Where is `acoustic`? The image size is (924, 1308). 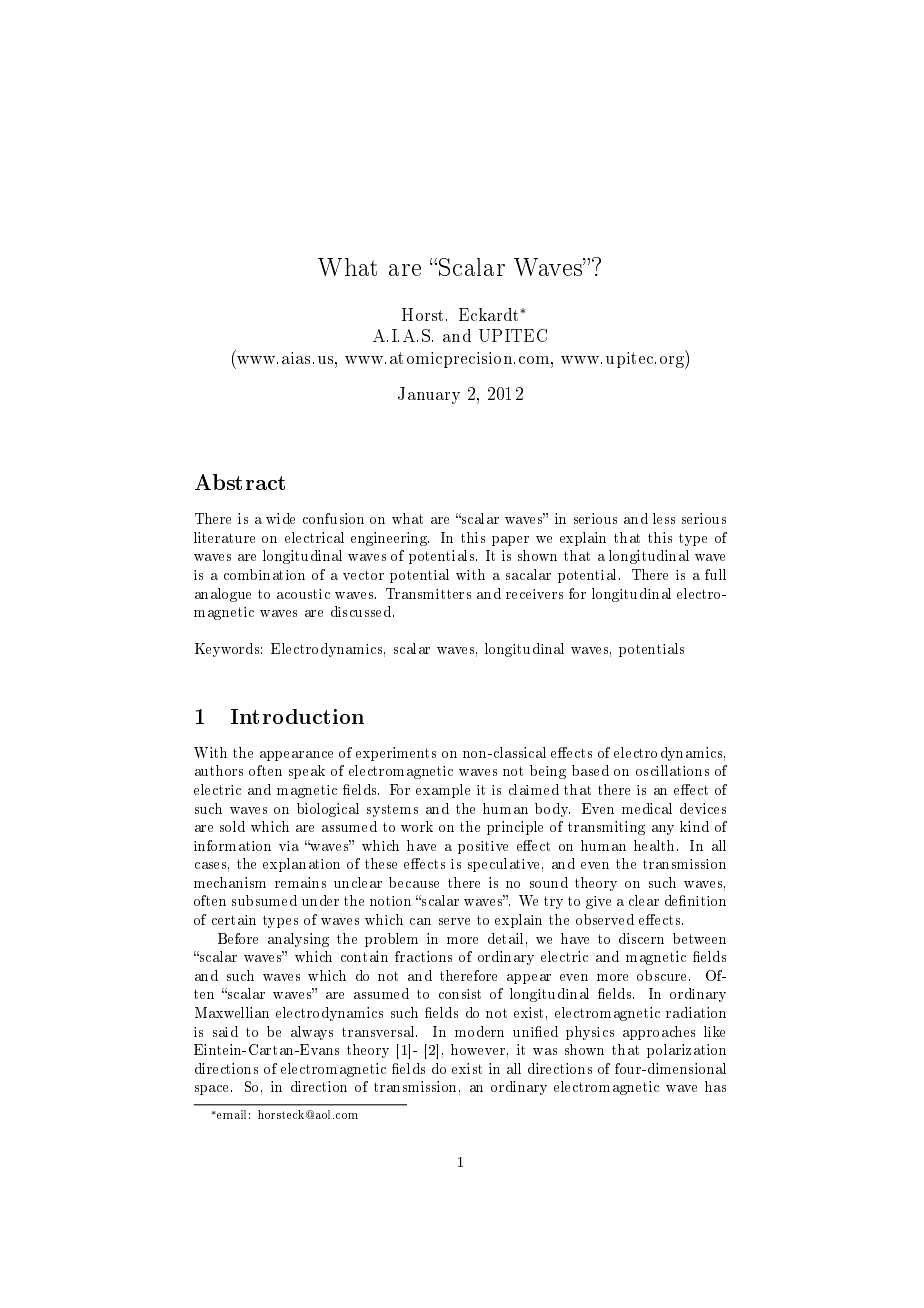
acoustic is located at coordinates (303, 594).
